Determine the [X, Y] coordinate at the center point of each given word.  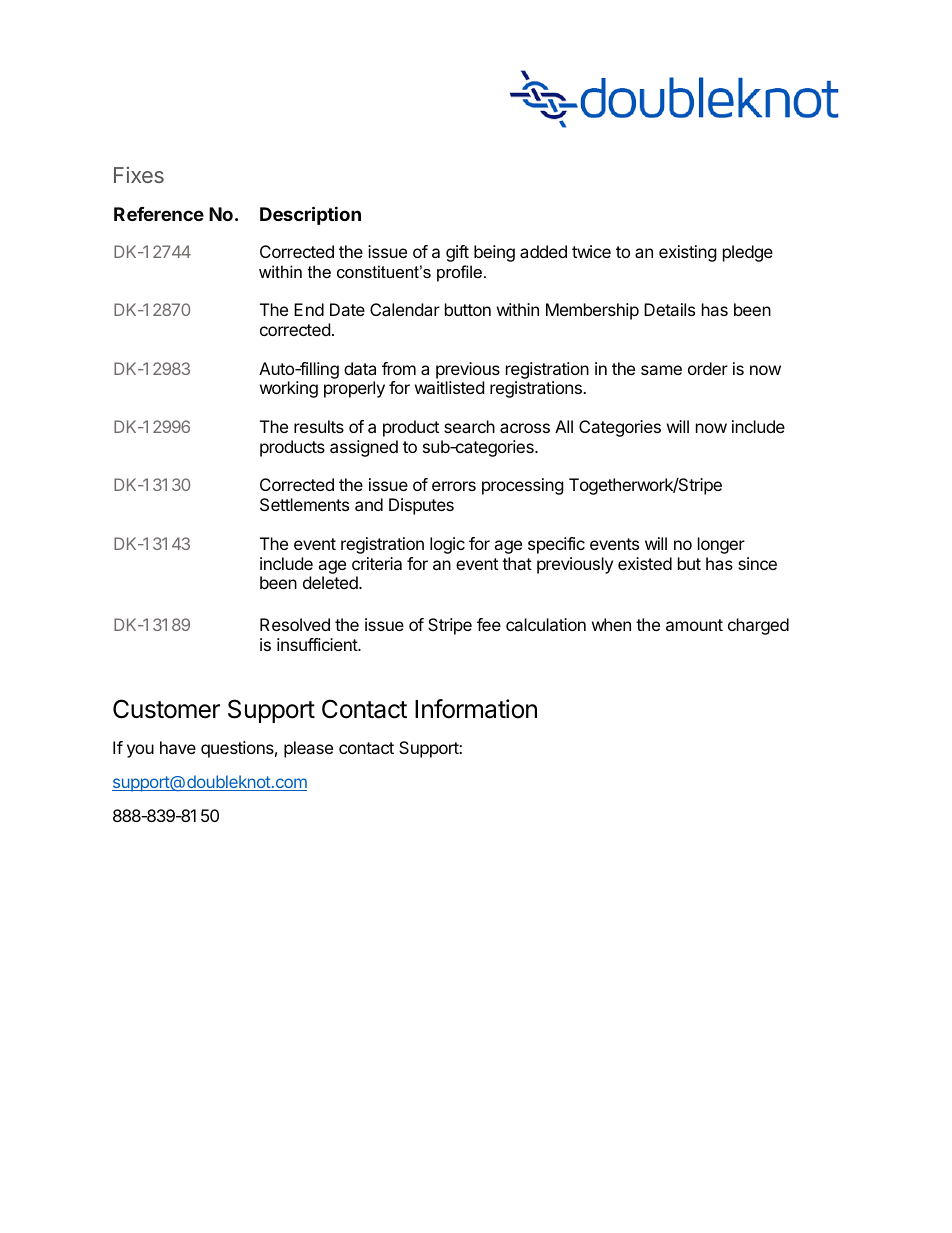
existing [688, 253]
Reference [159, 214]
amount [694, 625]
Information [476, 709]
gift [457, 253]
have [178, 747]
